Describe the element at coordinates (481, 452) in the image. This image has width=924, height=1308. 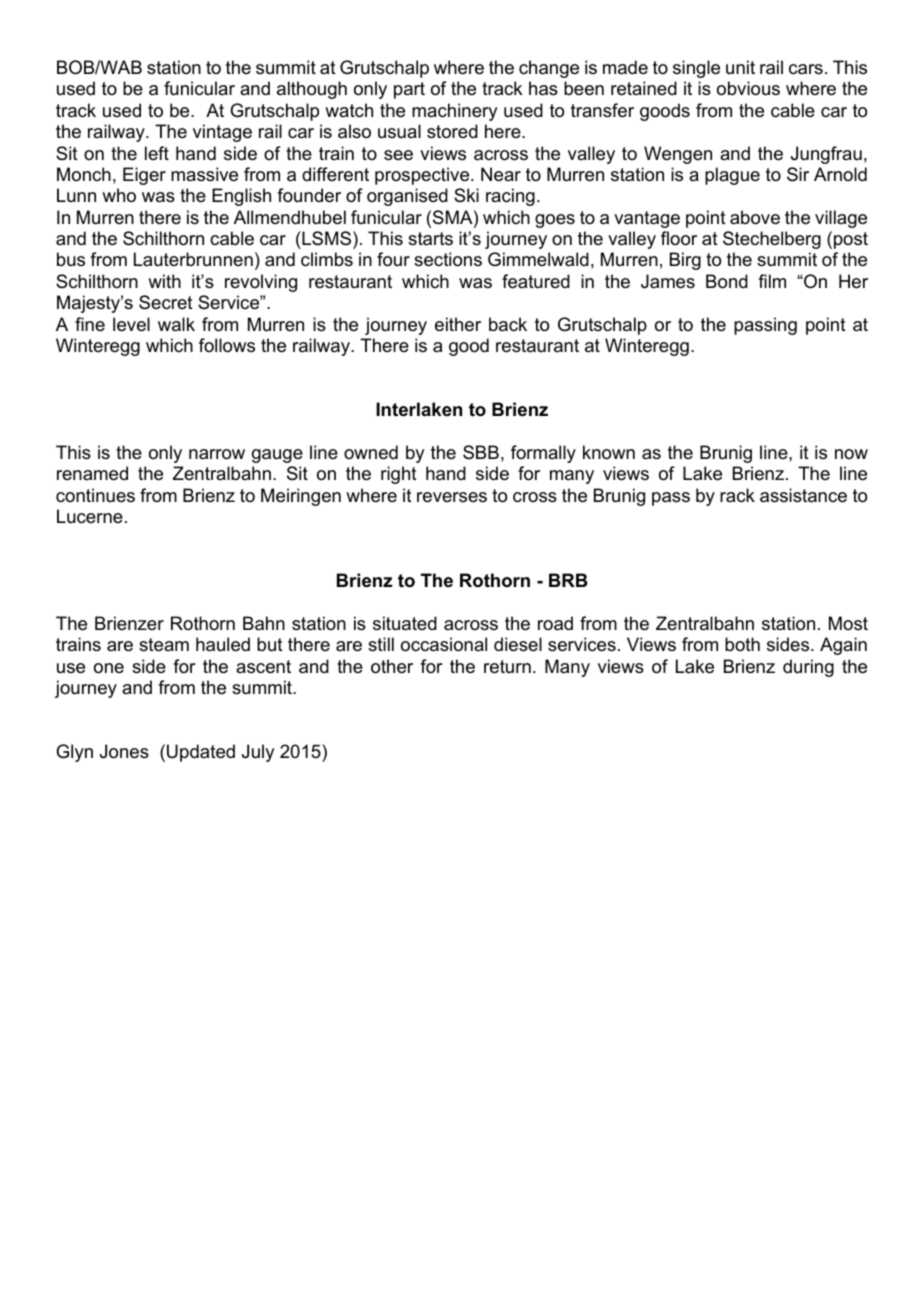
I see `SBB` at that location.
